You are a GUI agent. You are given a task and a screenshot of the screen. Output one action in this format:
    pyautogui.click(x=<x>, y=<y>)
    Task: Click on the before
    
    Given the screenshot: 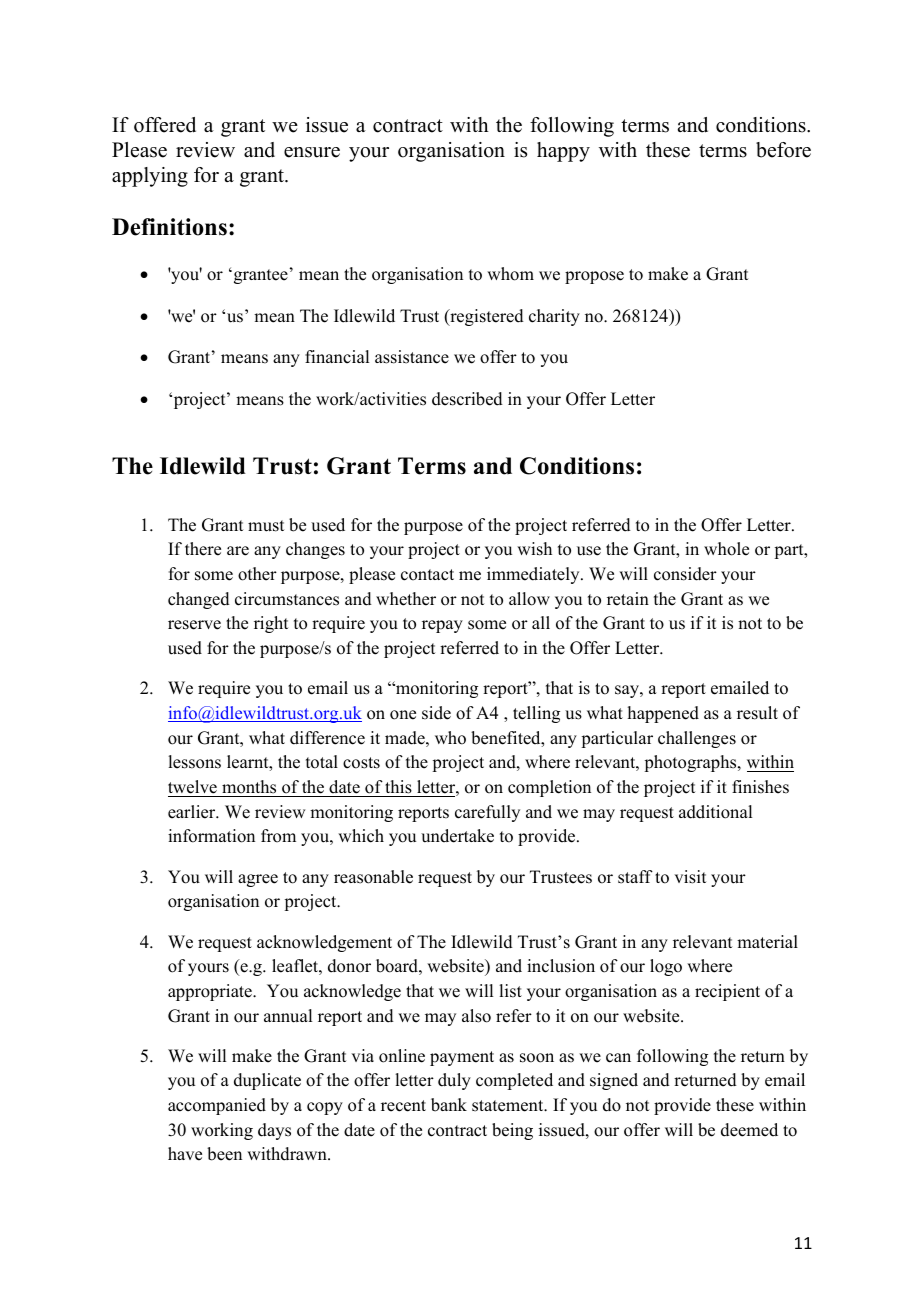 What is the action you would take?
    pyautogui.click(x=783, y=150)
